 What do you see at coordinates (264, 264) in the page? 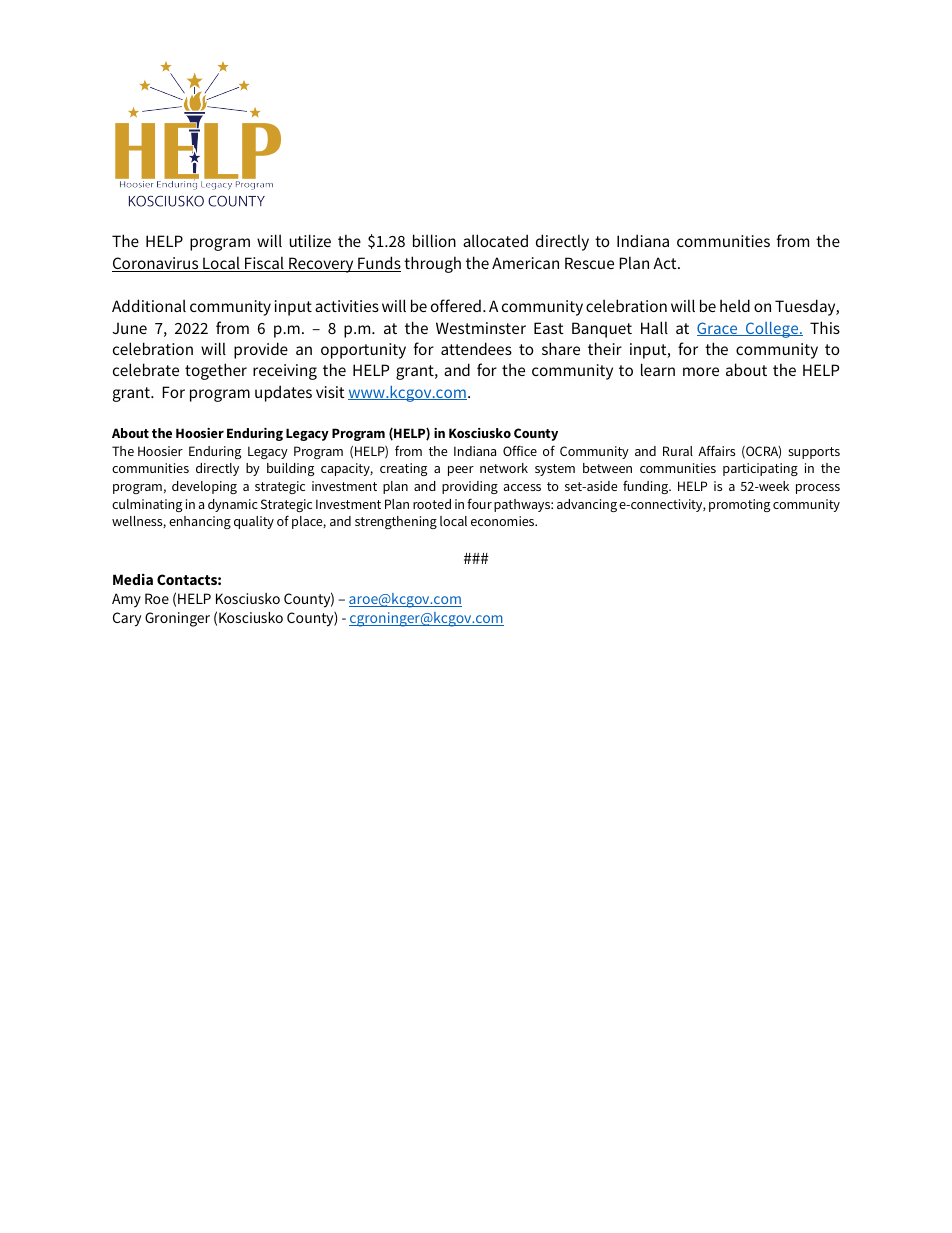
I see `Fiscal` at bounding box center [264, 264].
